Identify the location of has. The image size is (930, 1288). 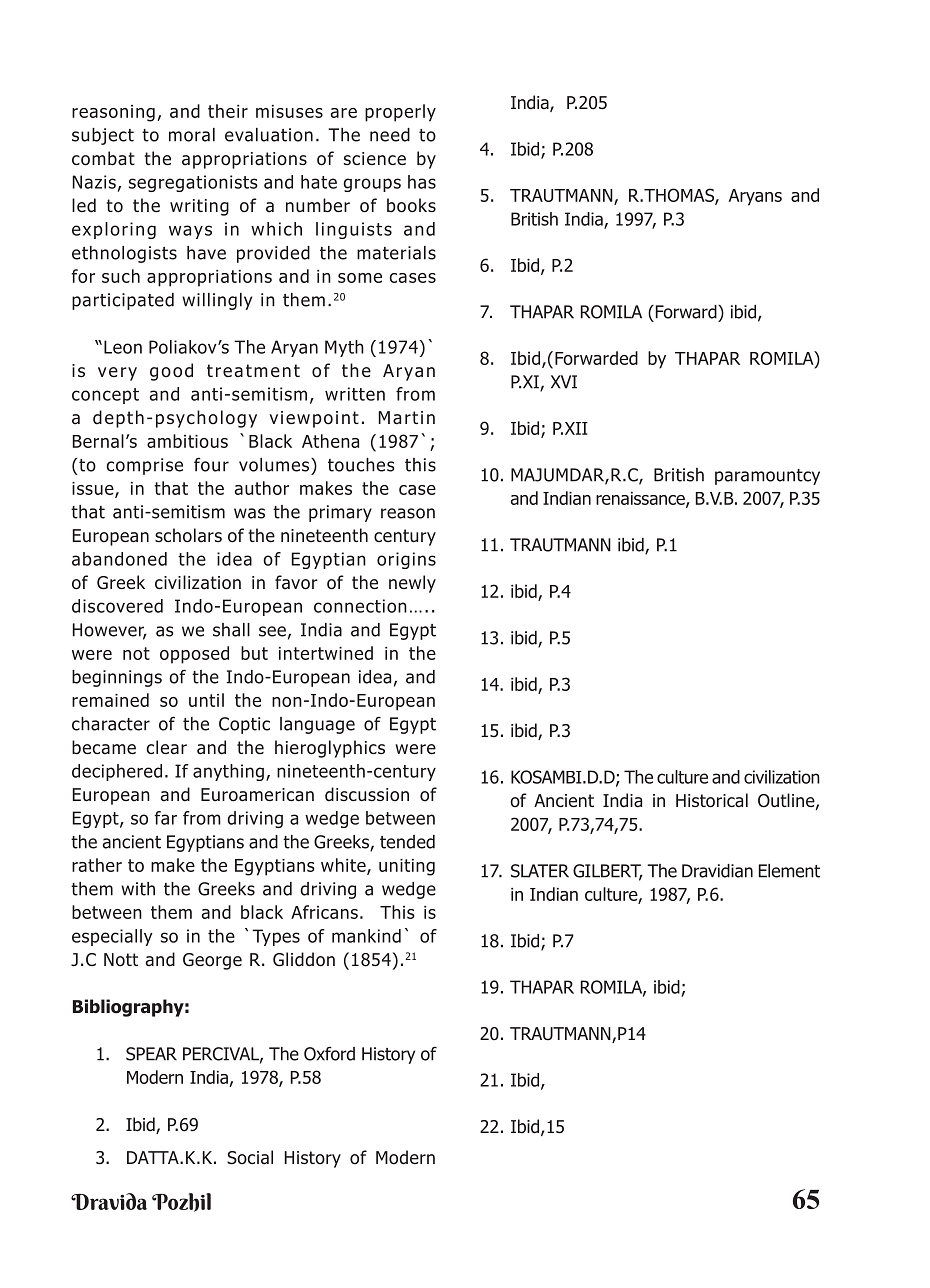
(422, 182).
